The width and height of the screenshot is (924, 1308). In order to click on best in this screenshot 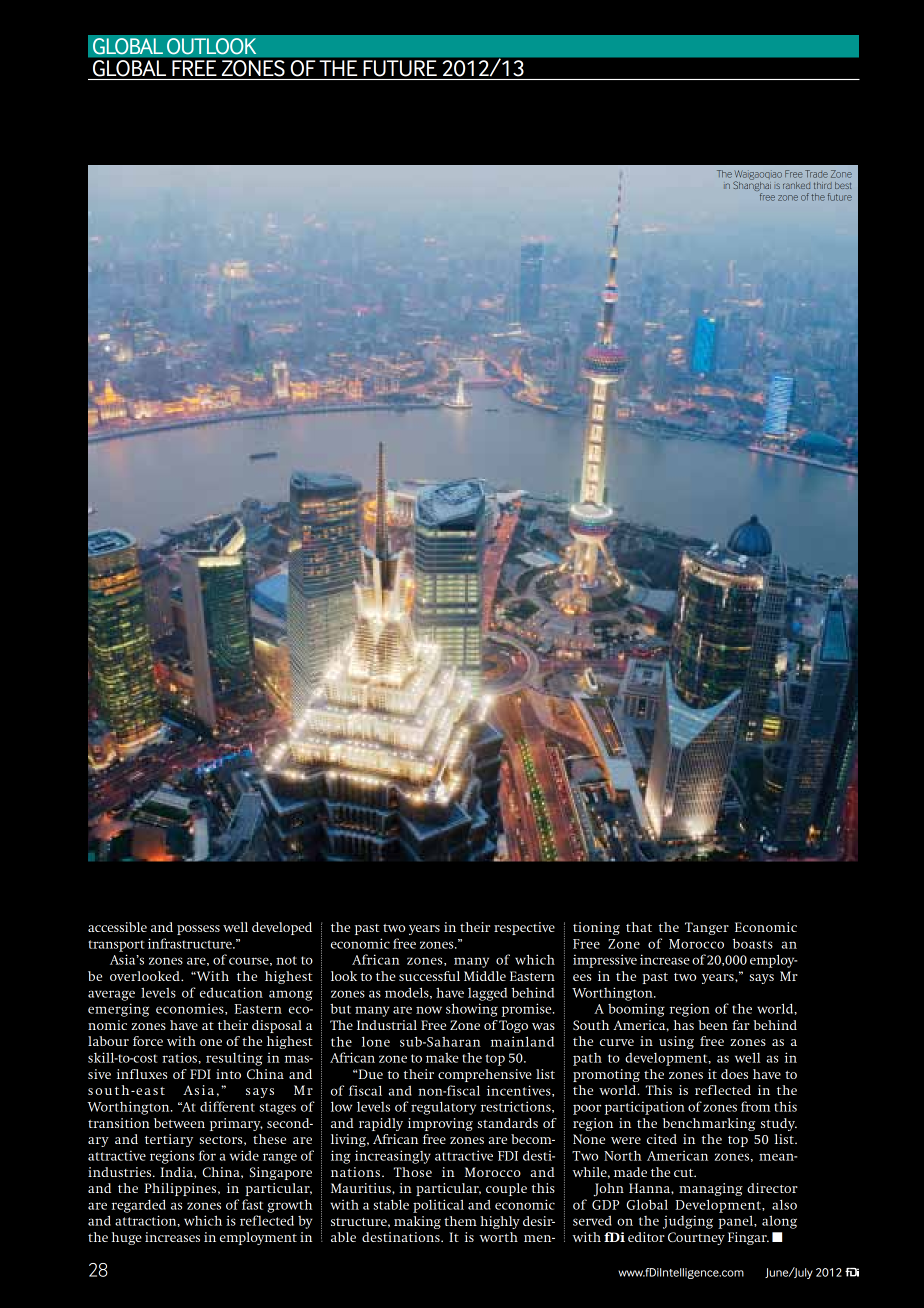, I will do `click(843, 185)`.
